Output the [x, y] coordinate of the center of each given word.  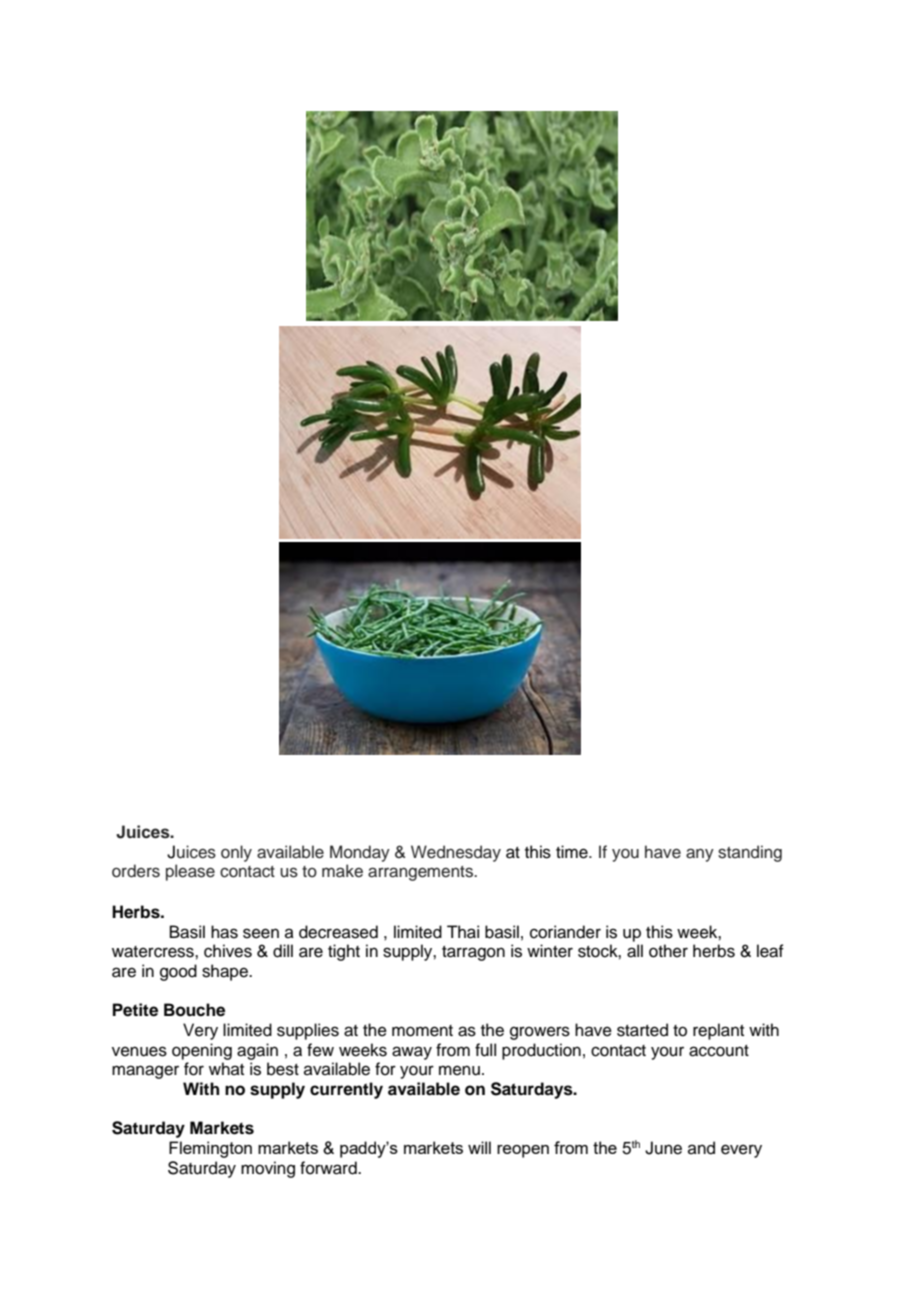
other [668, 951]
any [700, 855]
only [236, 853]
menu [459, 1070]
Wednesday [456, 853]
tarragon [473, 953]
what [226, 1068]
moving [268, 1169]
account [719, 1051]
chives [228, 951]
